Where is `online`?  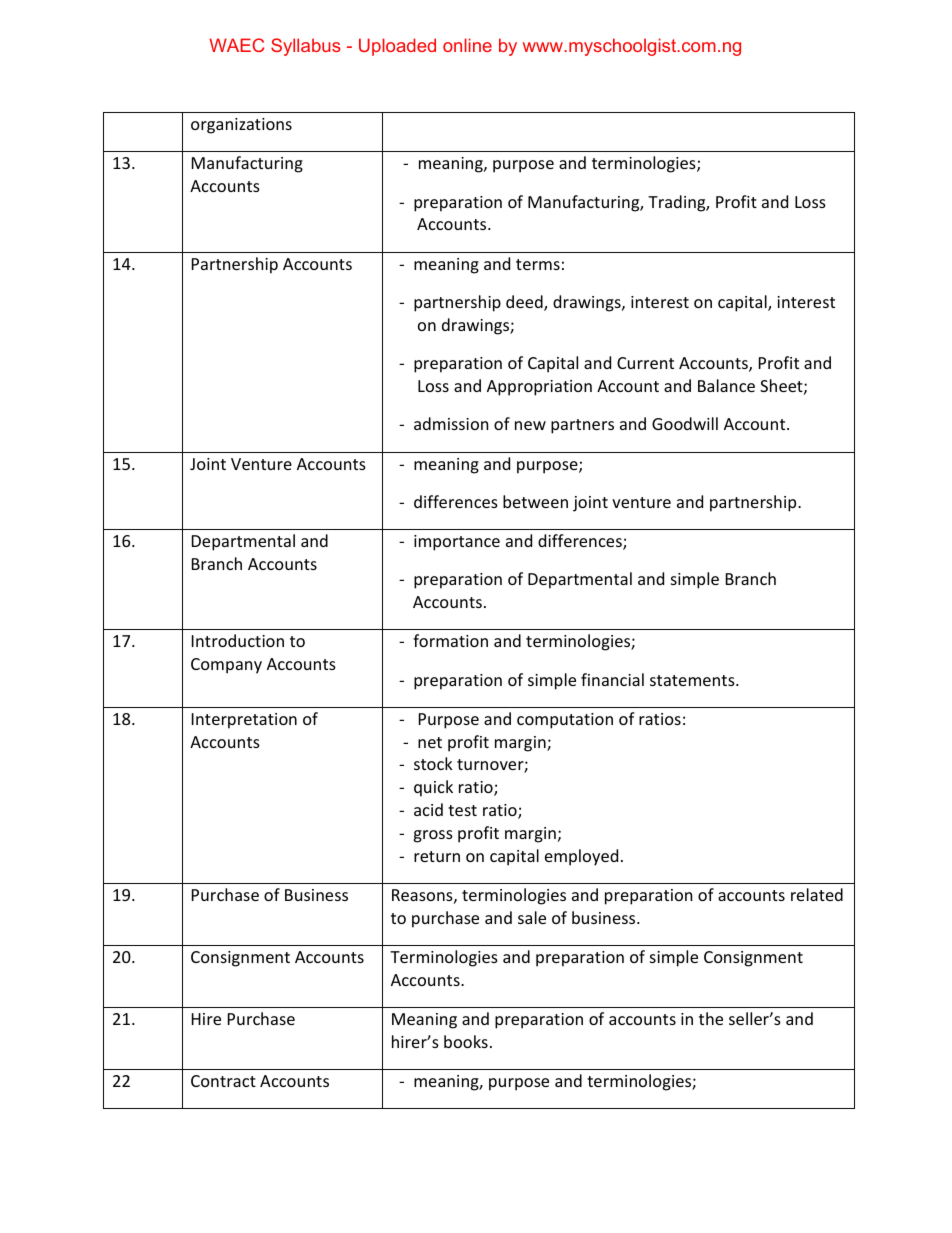
online is located at coordinates (467, 45).
